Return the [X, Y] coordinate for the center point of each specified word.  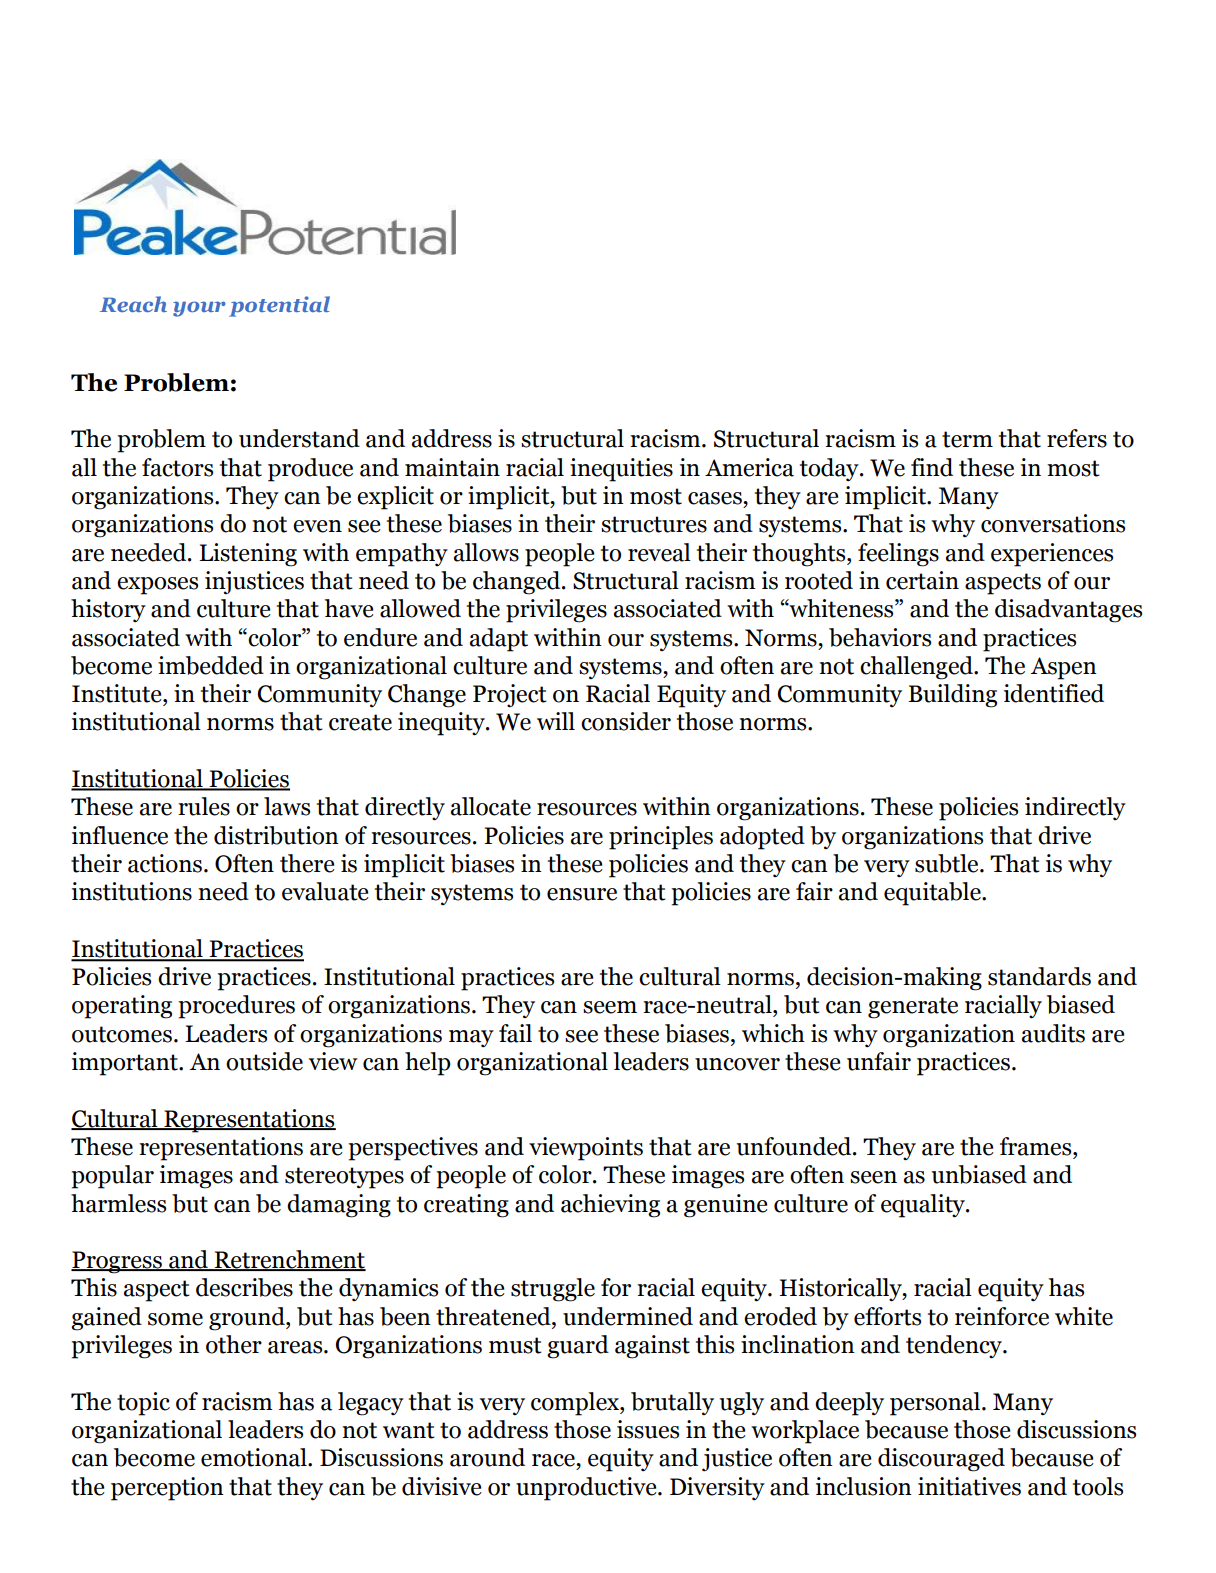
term [967, 439]
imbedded [211, 665]
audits [1053, 1033]
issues [648, 1429]
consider [626, 721]
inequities [621, 470]
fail [515, 1033]
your [199, 309]
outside [264, 1061]
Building [952, 696]
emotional [255, 1457]
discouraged [941, 1460]
